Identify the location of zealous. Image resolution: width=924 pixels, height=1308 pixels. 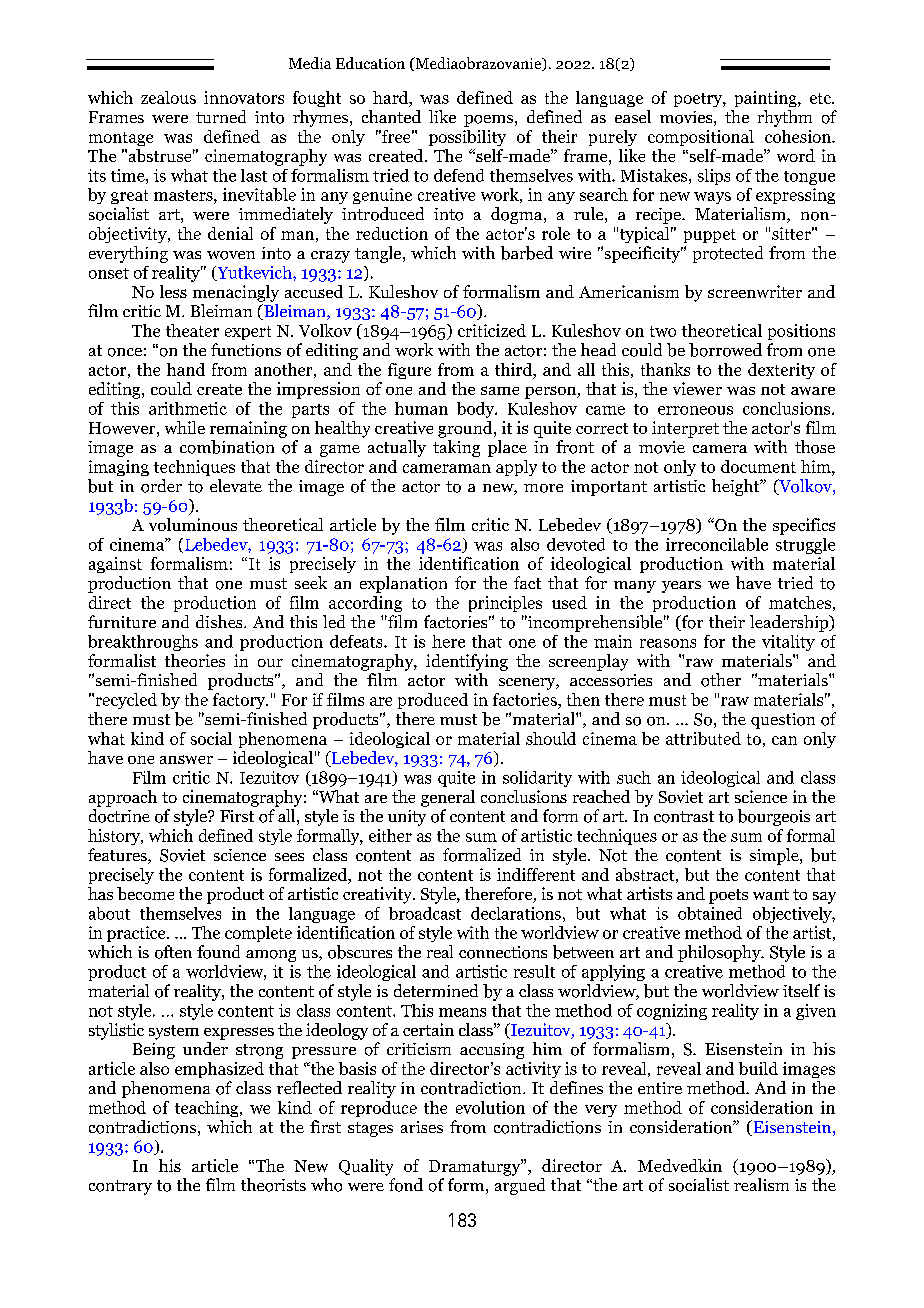
(168, 97).
